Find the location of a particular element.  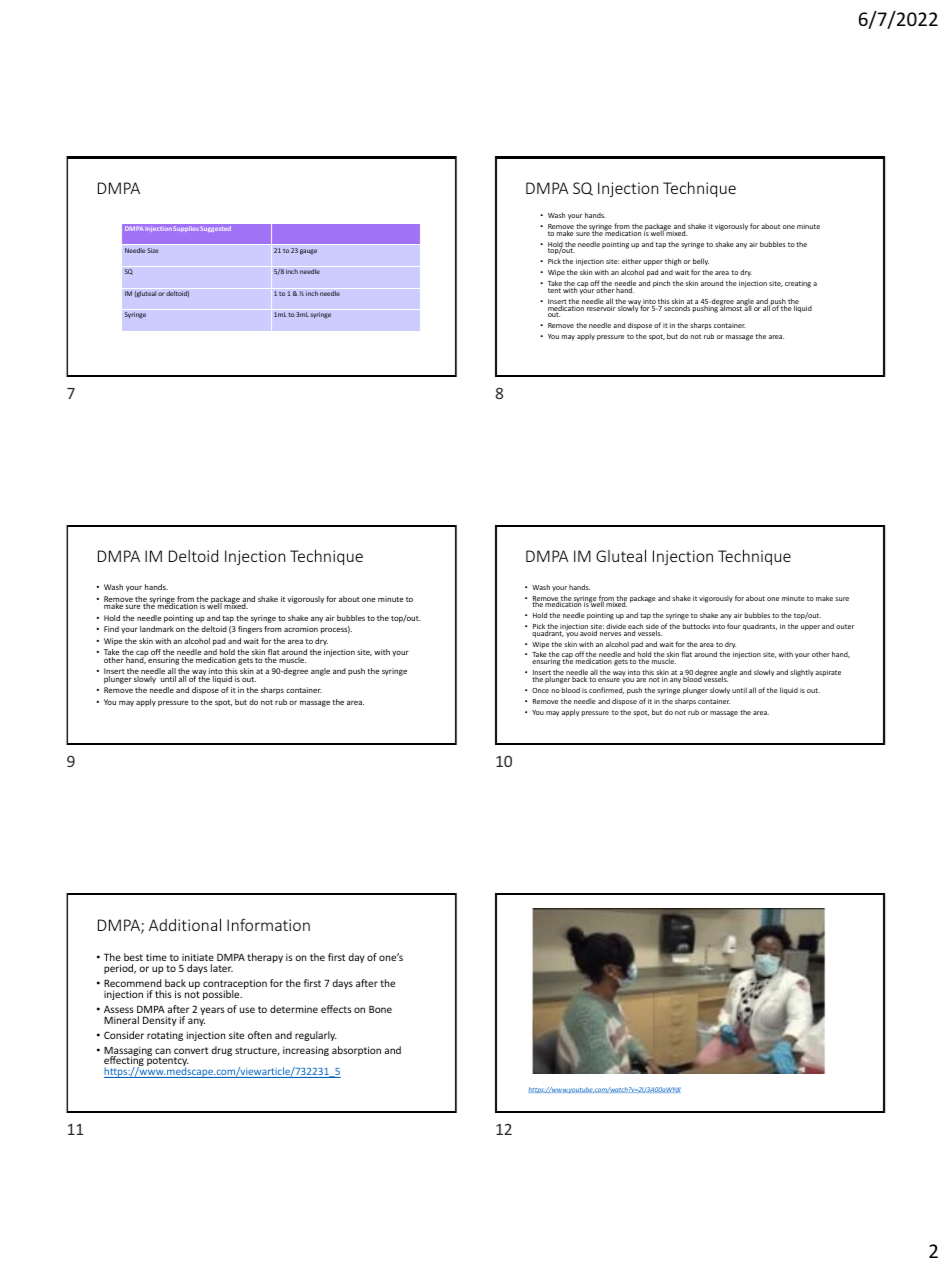

years is located at coordinates (212, 1011).
